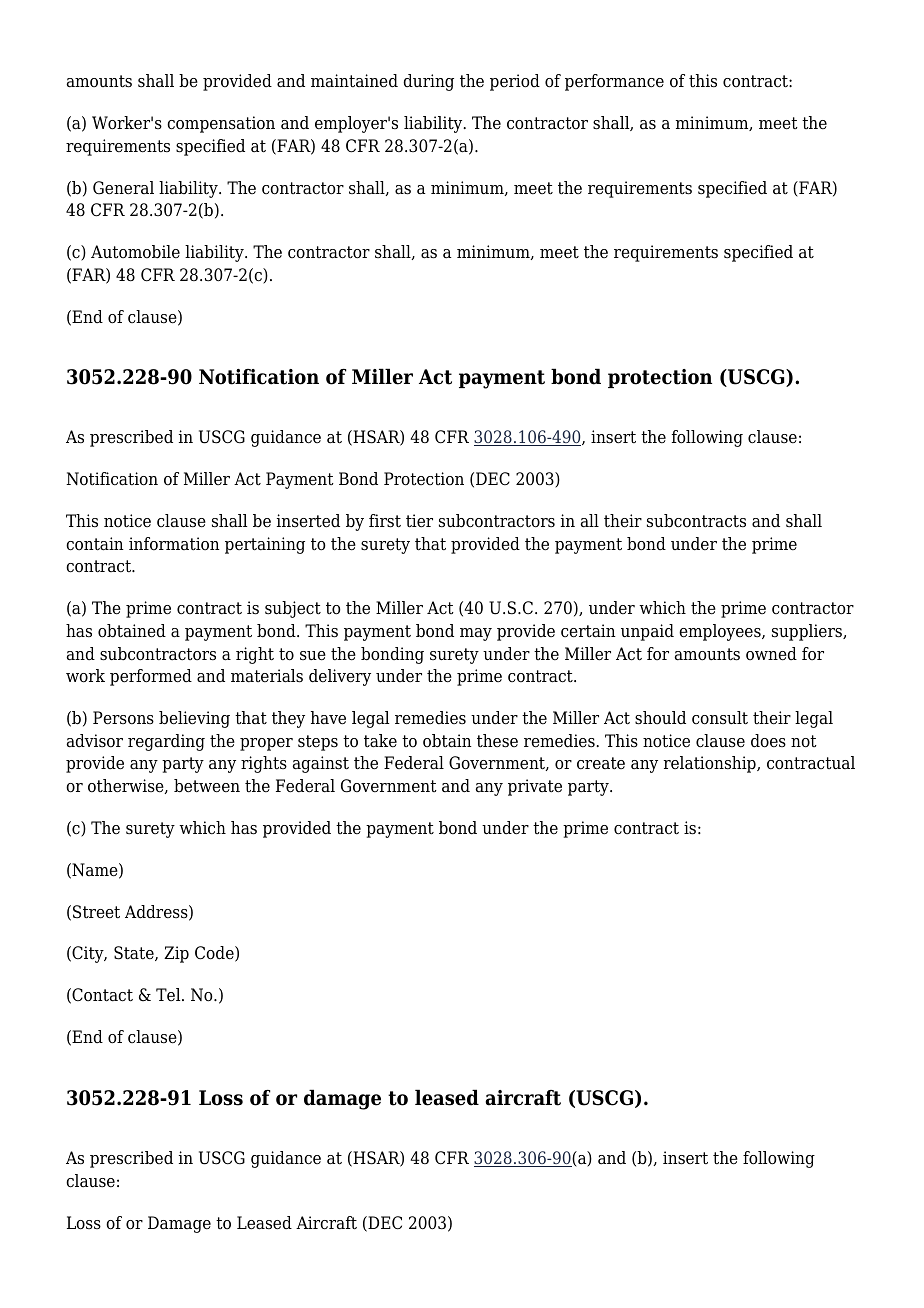 This screenshot has height=1308, width=924. I want to click on performance, so click(614, 82).
